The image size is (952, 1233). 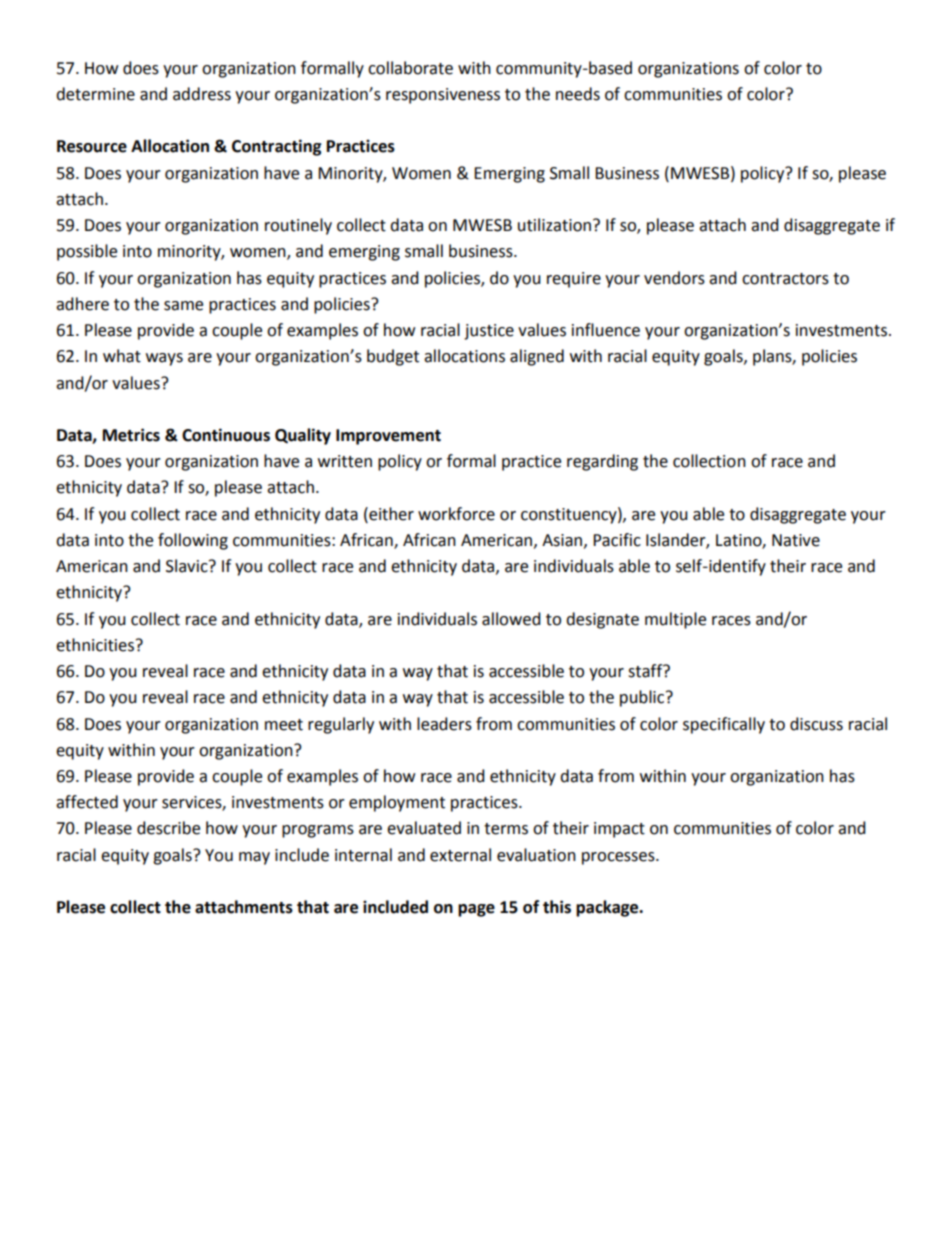 What do you see at coordinates (456, 514) in the page?
I see `workforce` at bounding box center [456, 514].
